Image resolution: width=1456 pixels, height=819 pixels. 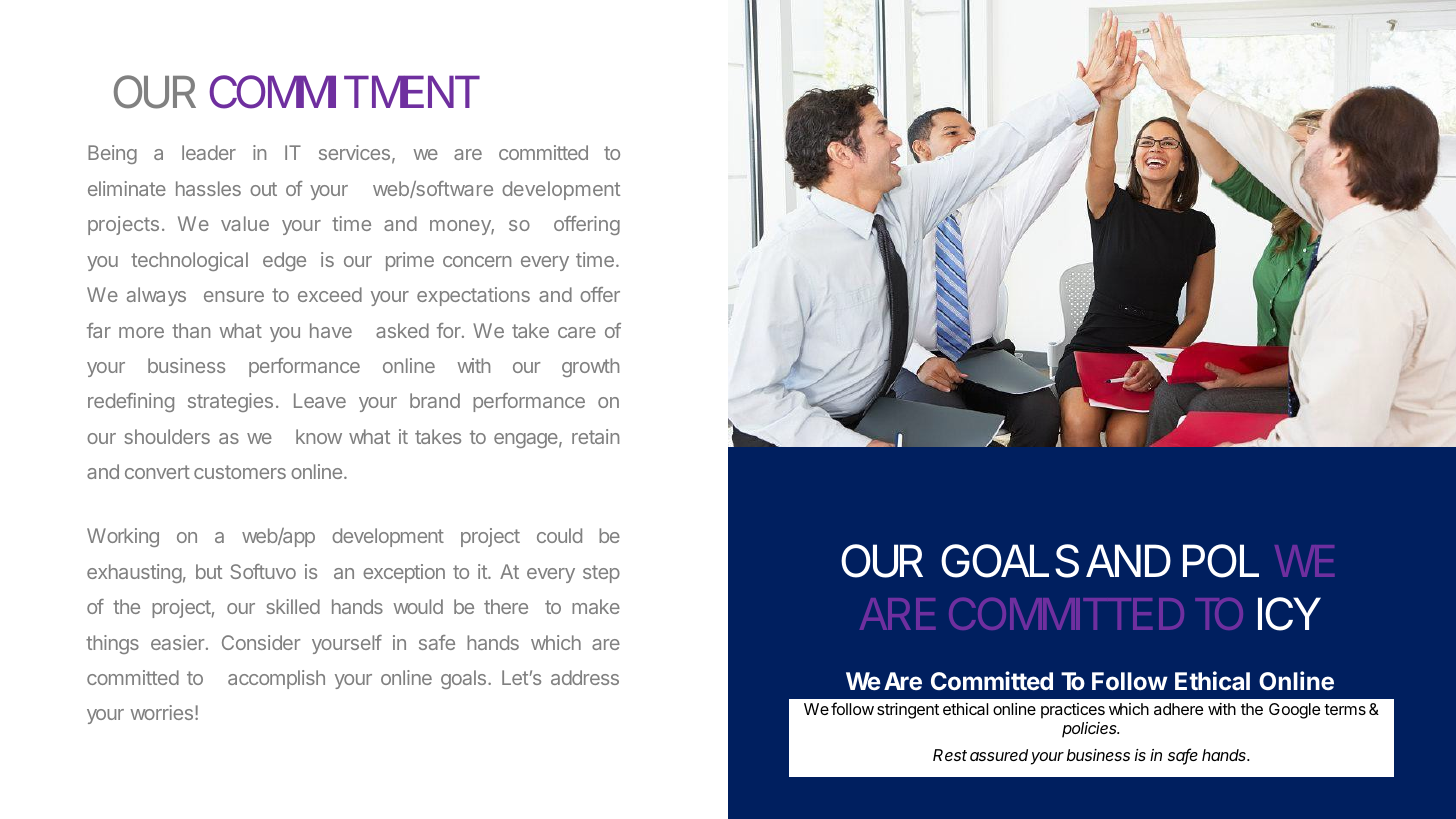 I want to click on care, so click(x=577, y=332).
